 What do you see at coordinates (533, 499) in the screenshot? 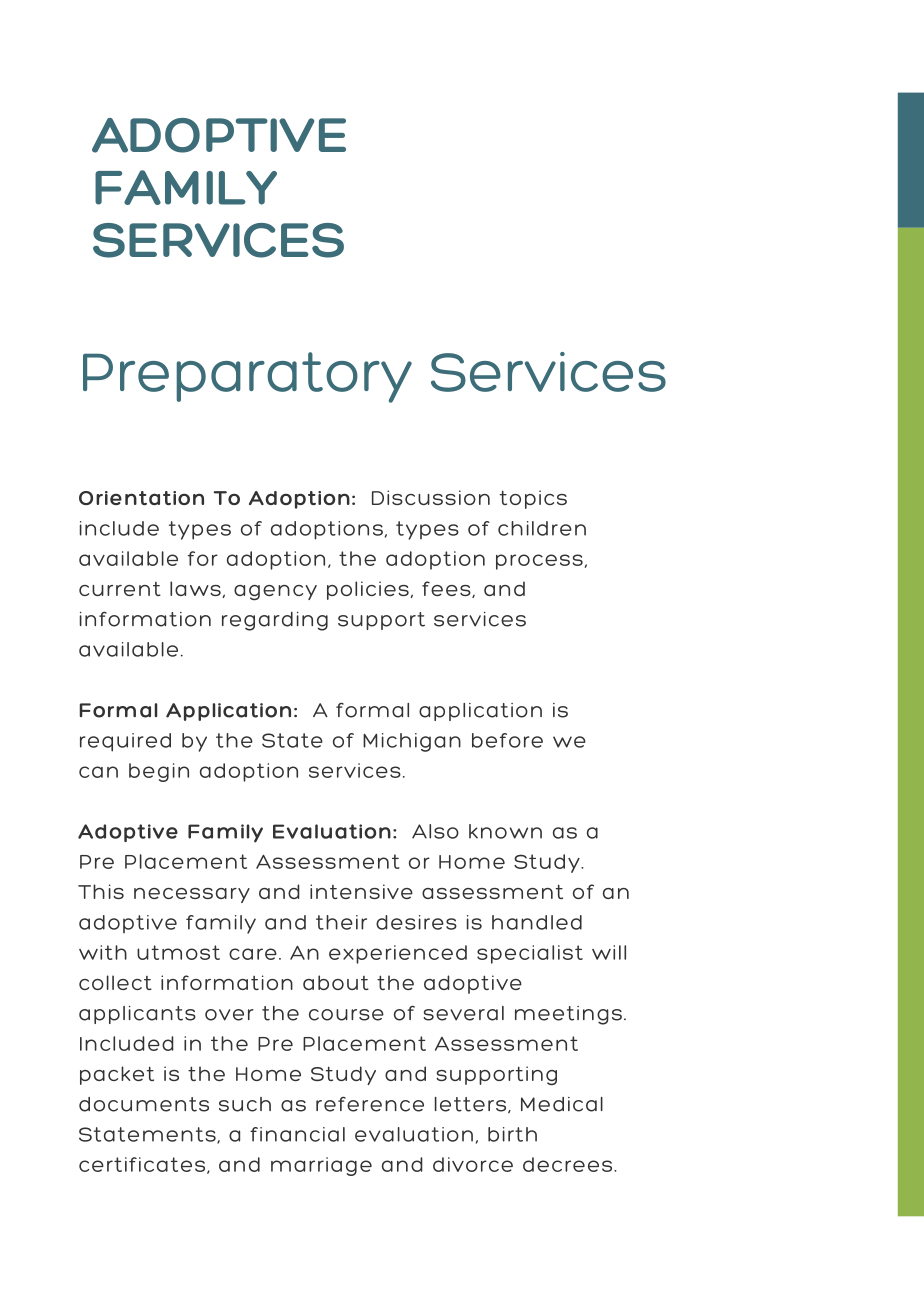
I see `topics` at bounding box center [533, 499].
